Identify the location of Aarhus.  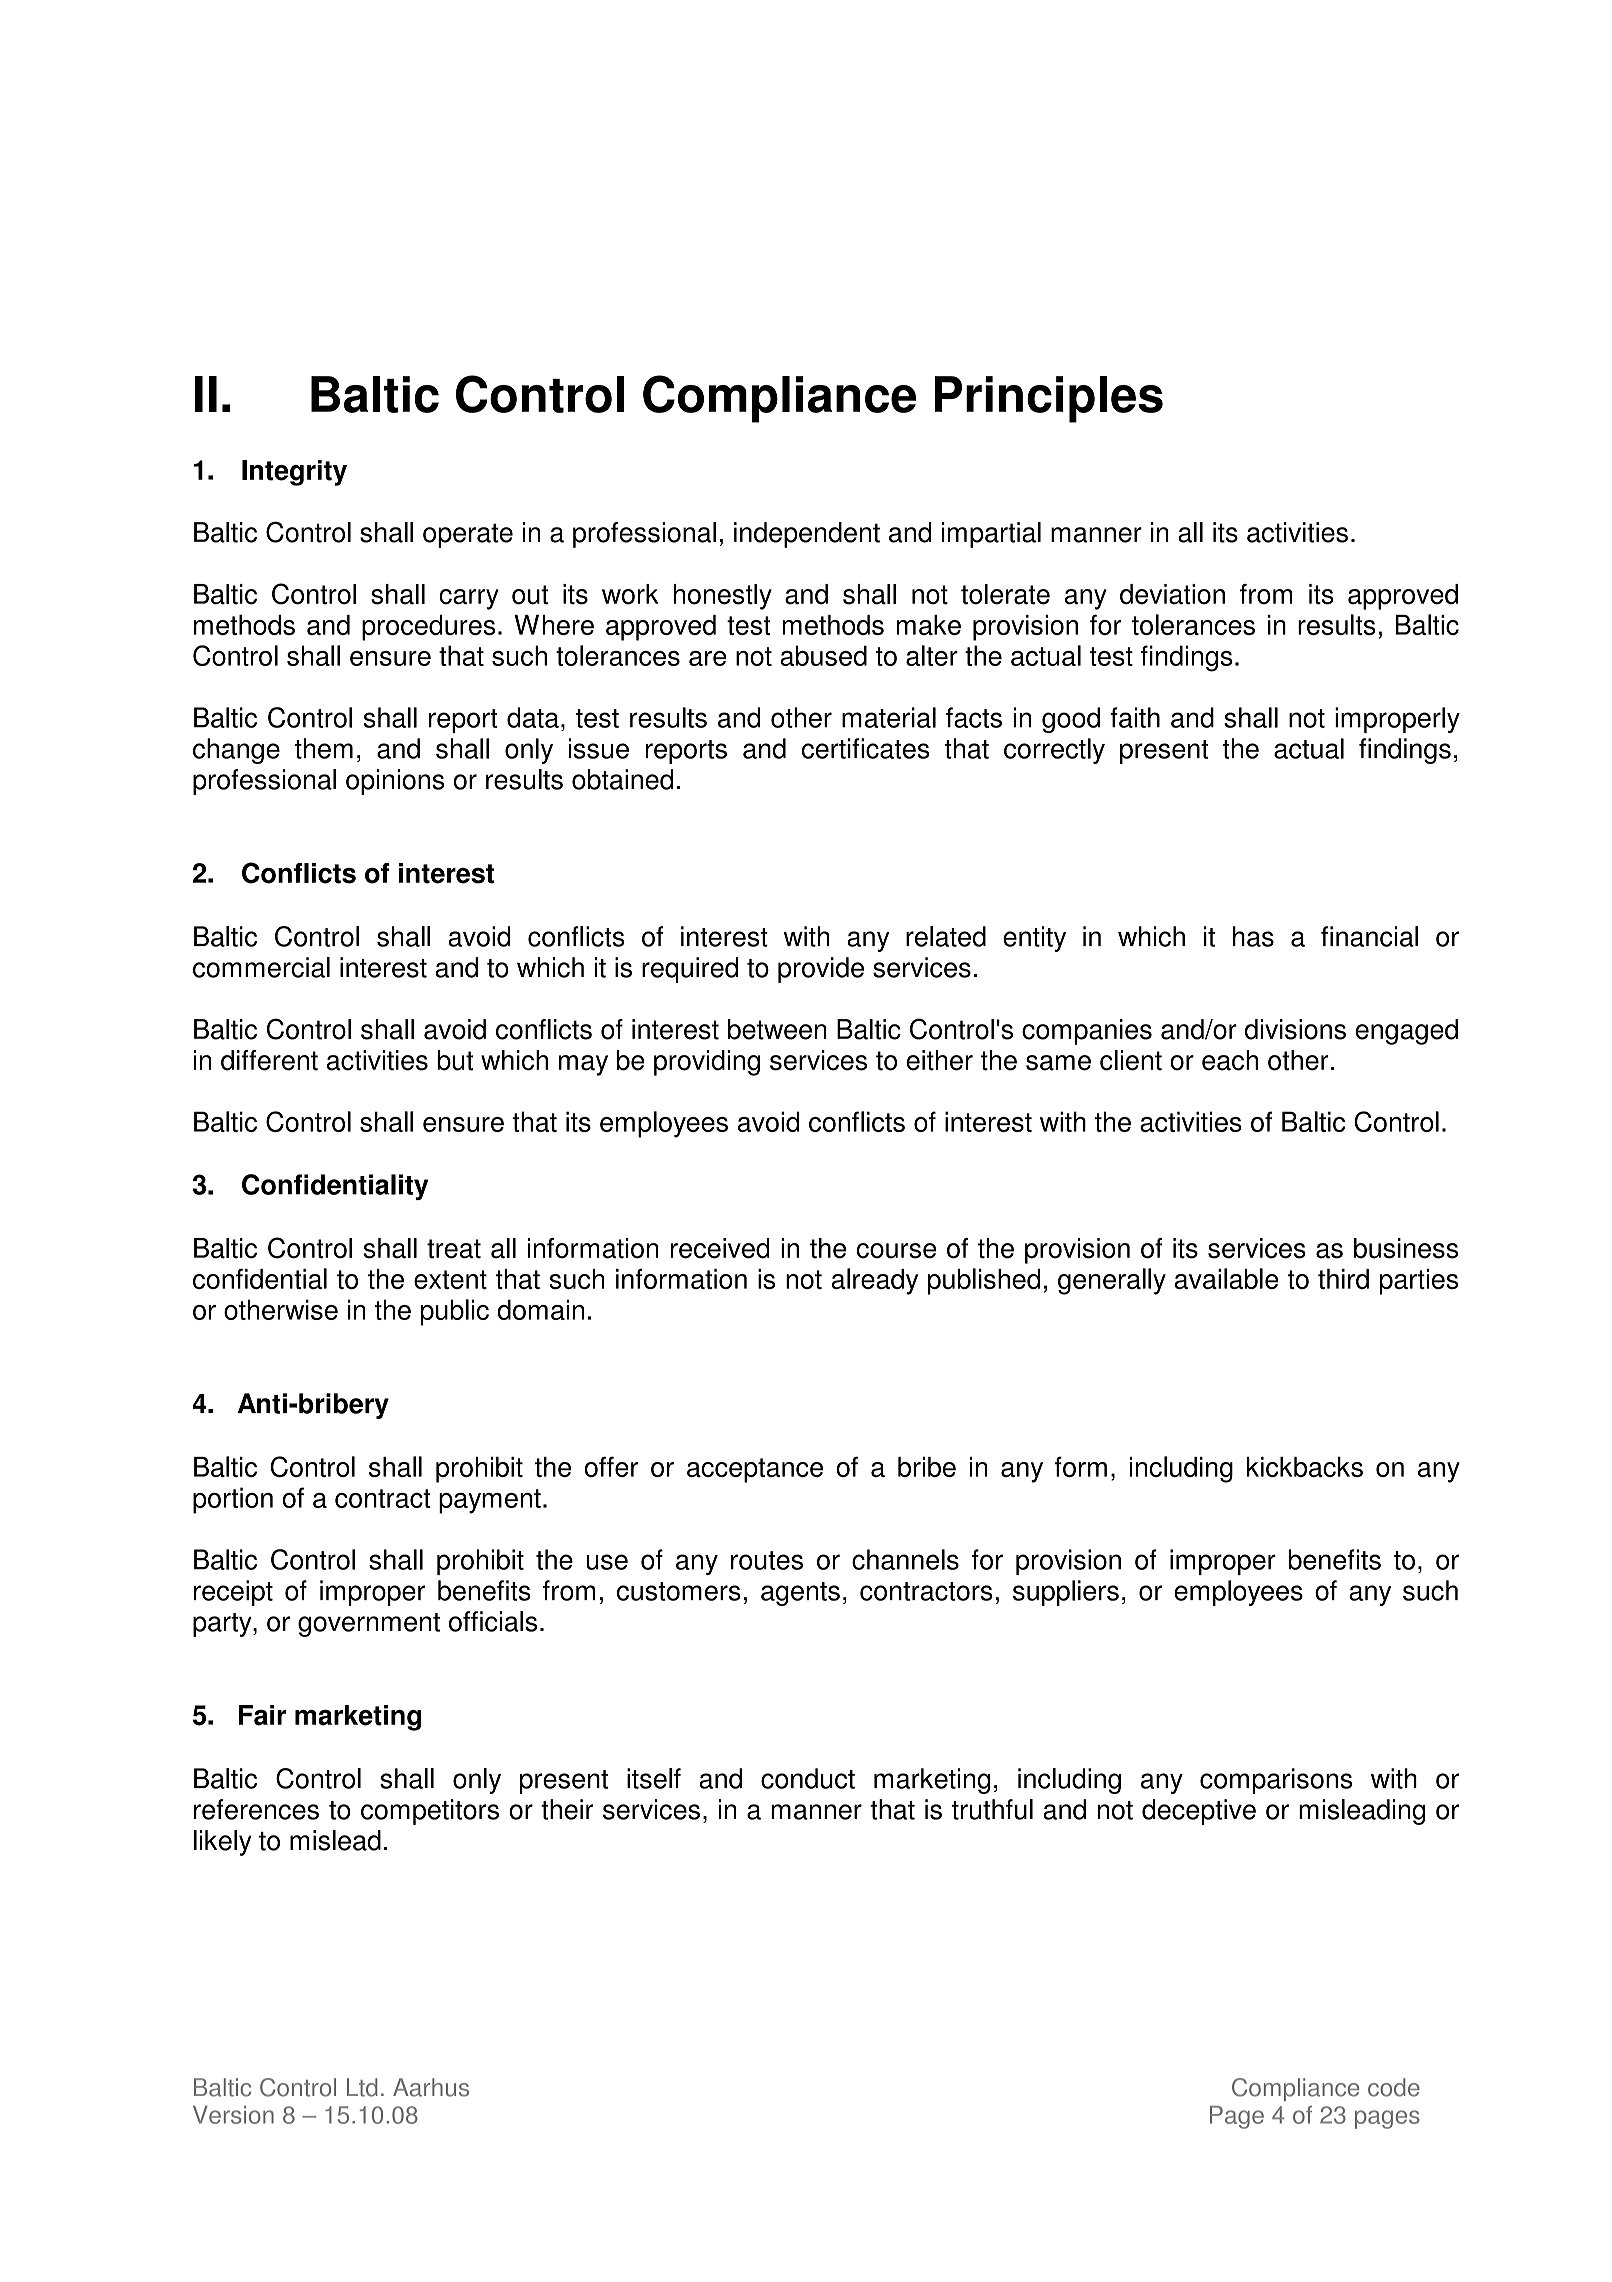
(431, 2087).
